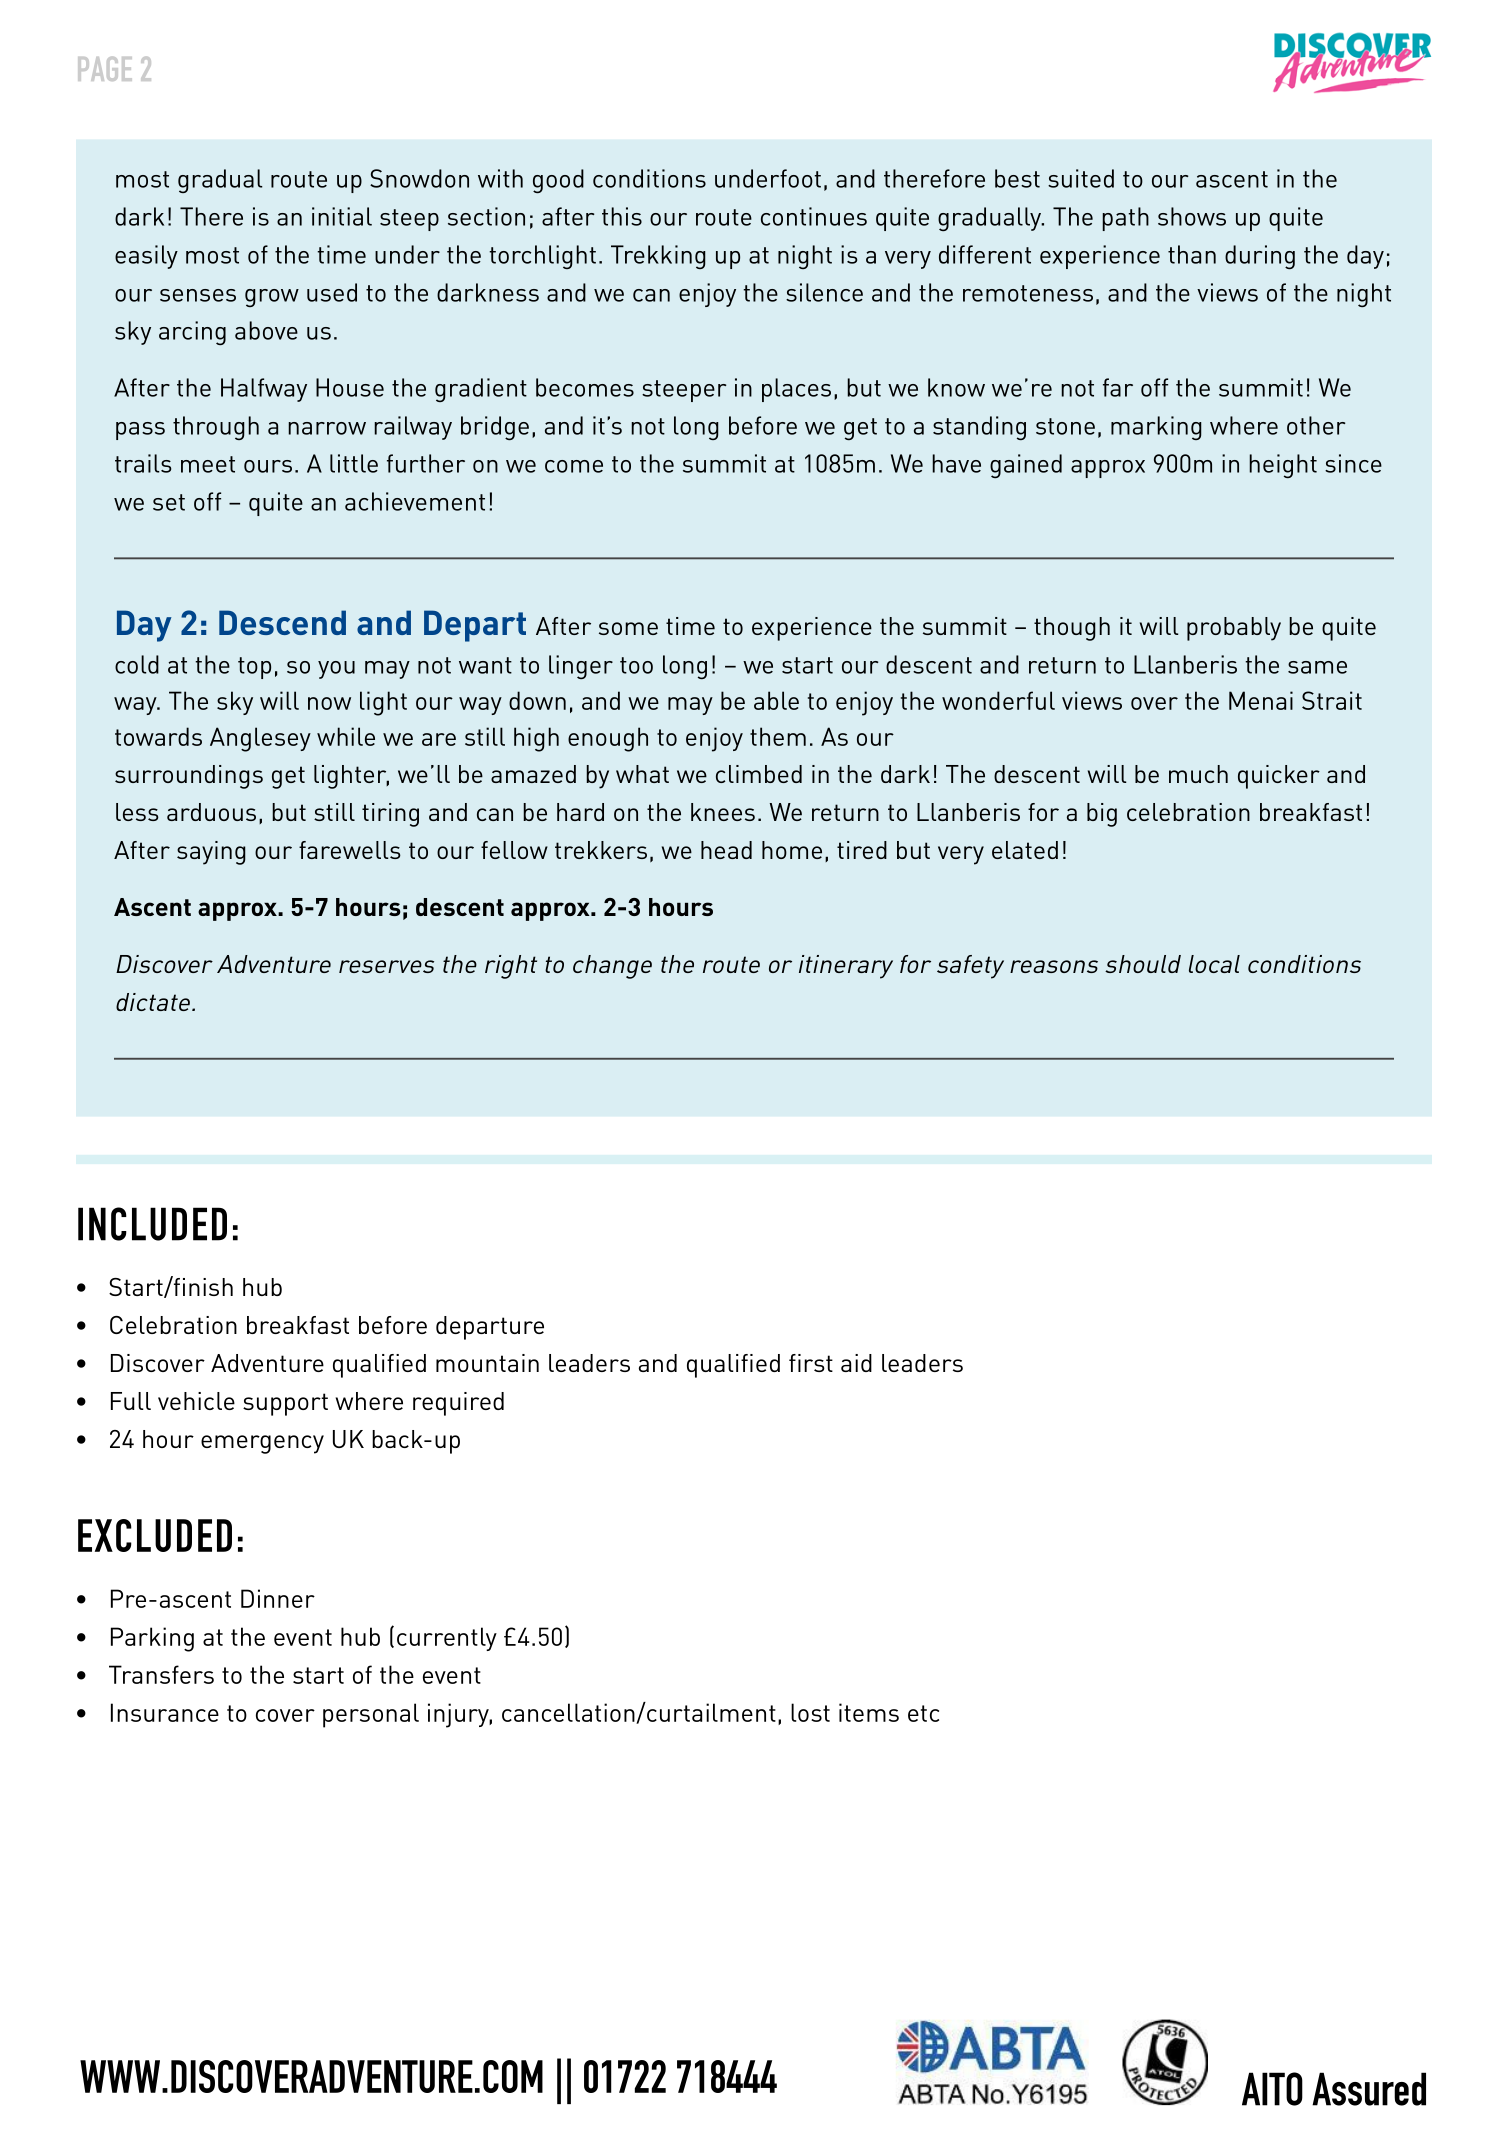 This page has width=1508, height=2133. I want to click on etc, so click(923, 1713).
